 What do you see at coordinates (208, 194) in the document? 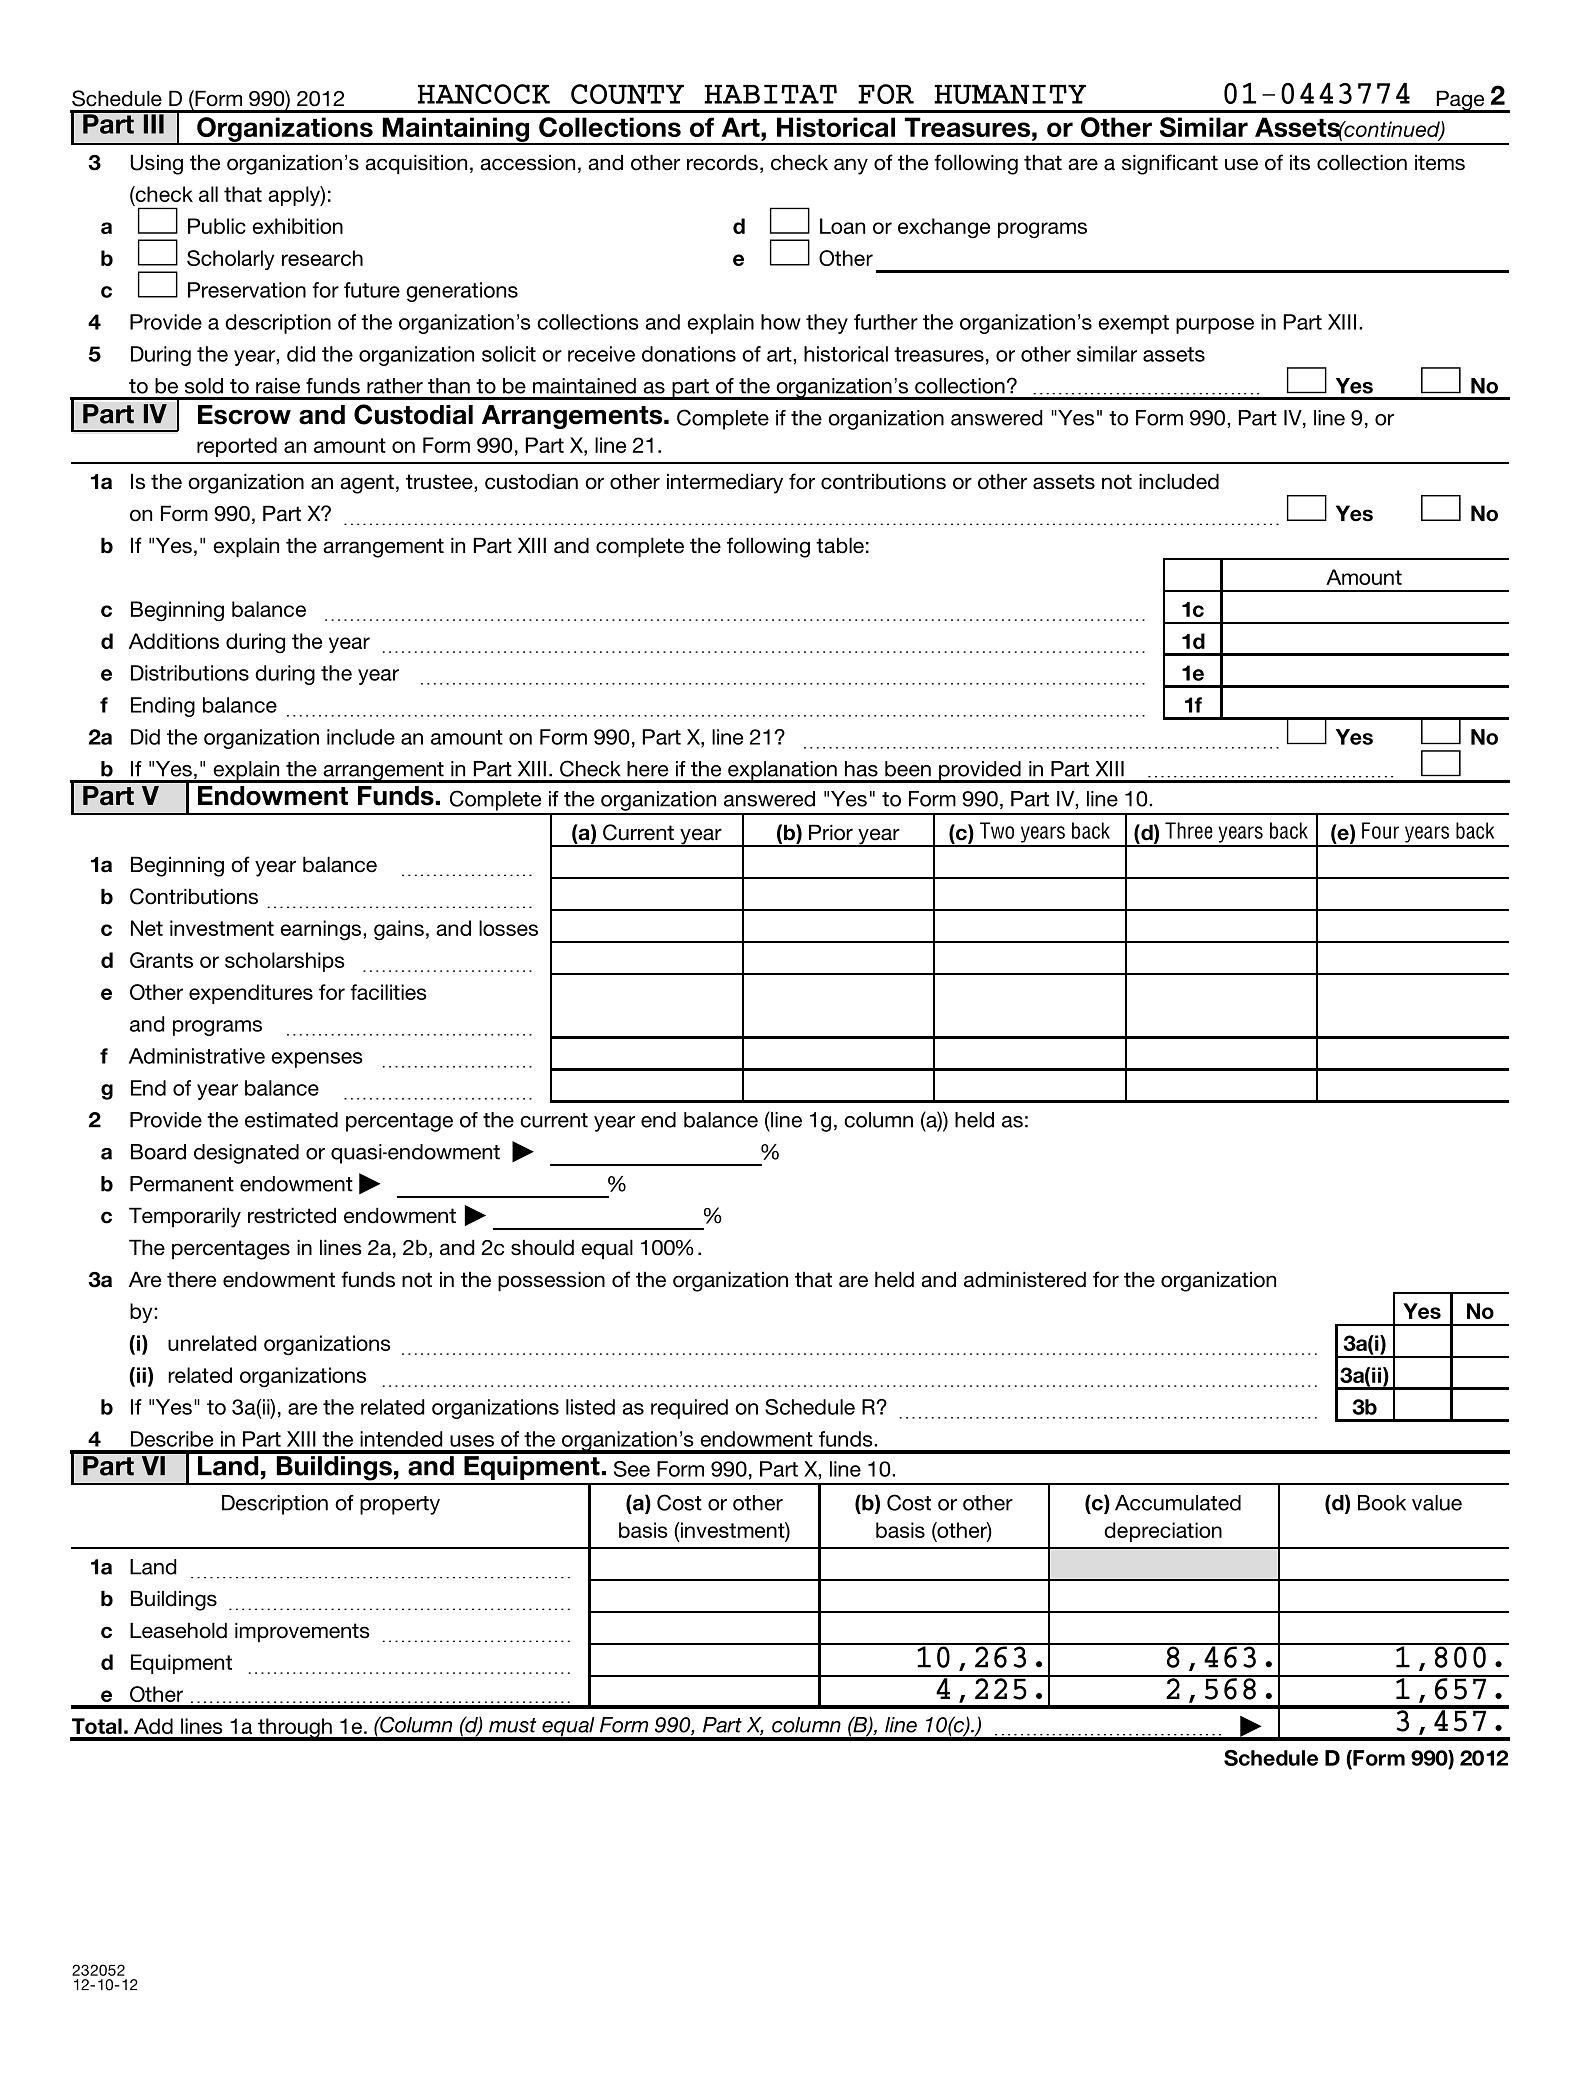
I see `all` at bounding box center [208, 194].
